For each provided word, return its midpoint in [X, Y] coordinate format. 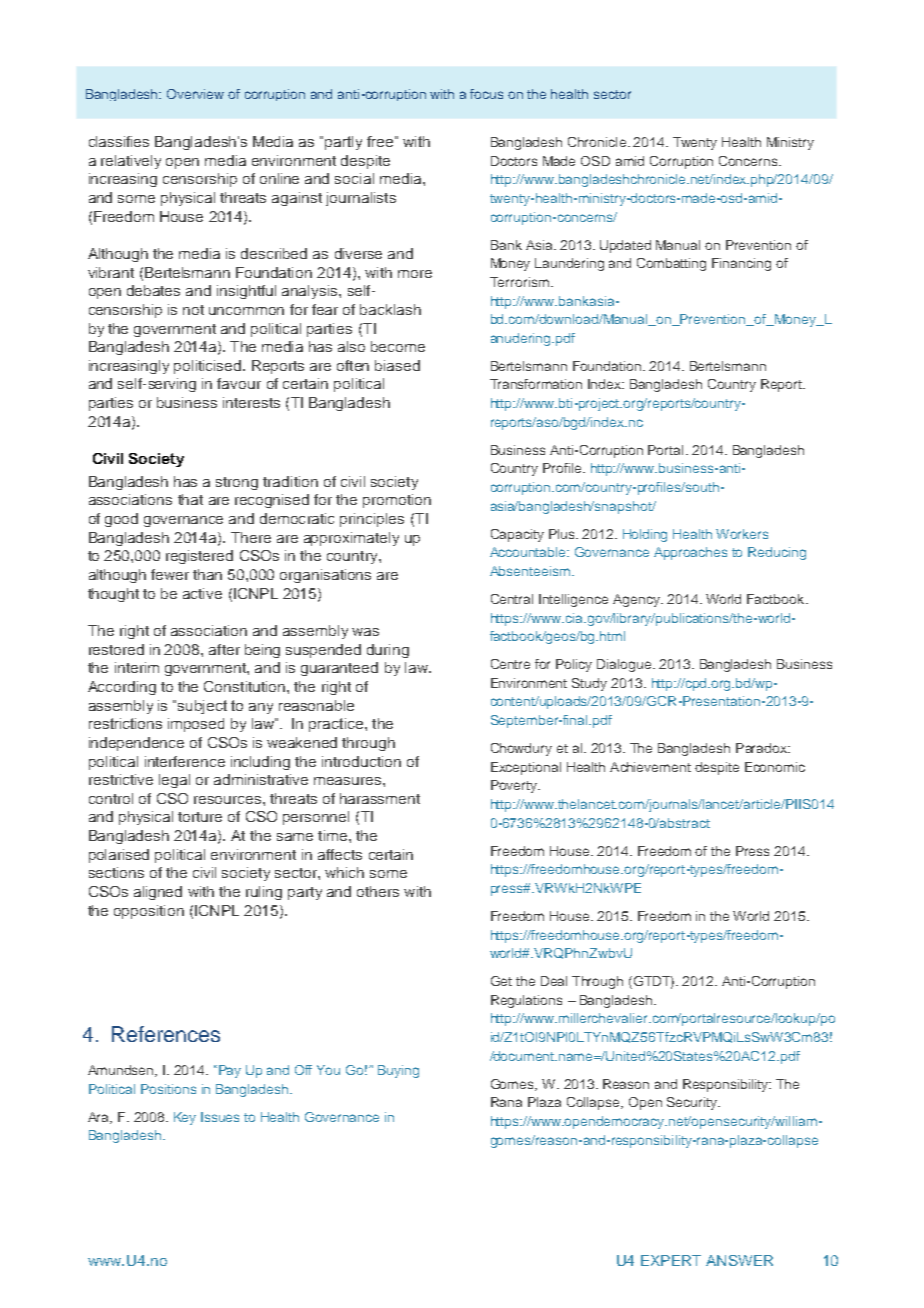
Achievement [650, 767]
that [190, 499]
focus [486, 94]
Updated [625, 246]
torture [200, 817]
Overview [195, 94]
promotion [397, 501]
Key [185, 1118]
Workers [742, 534]
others [378, 891]
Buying [398, 1071]
